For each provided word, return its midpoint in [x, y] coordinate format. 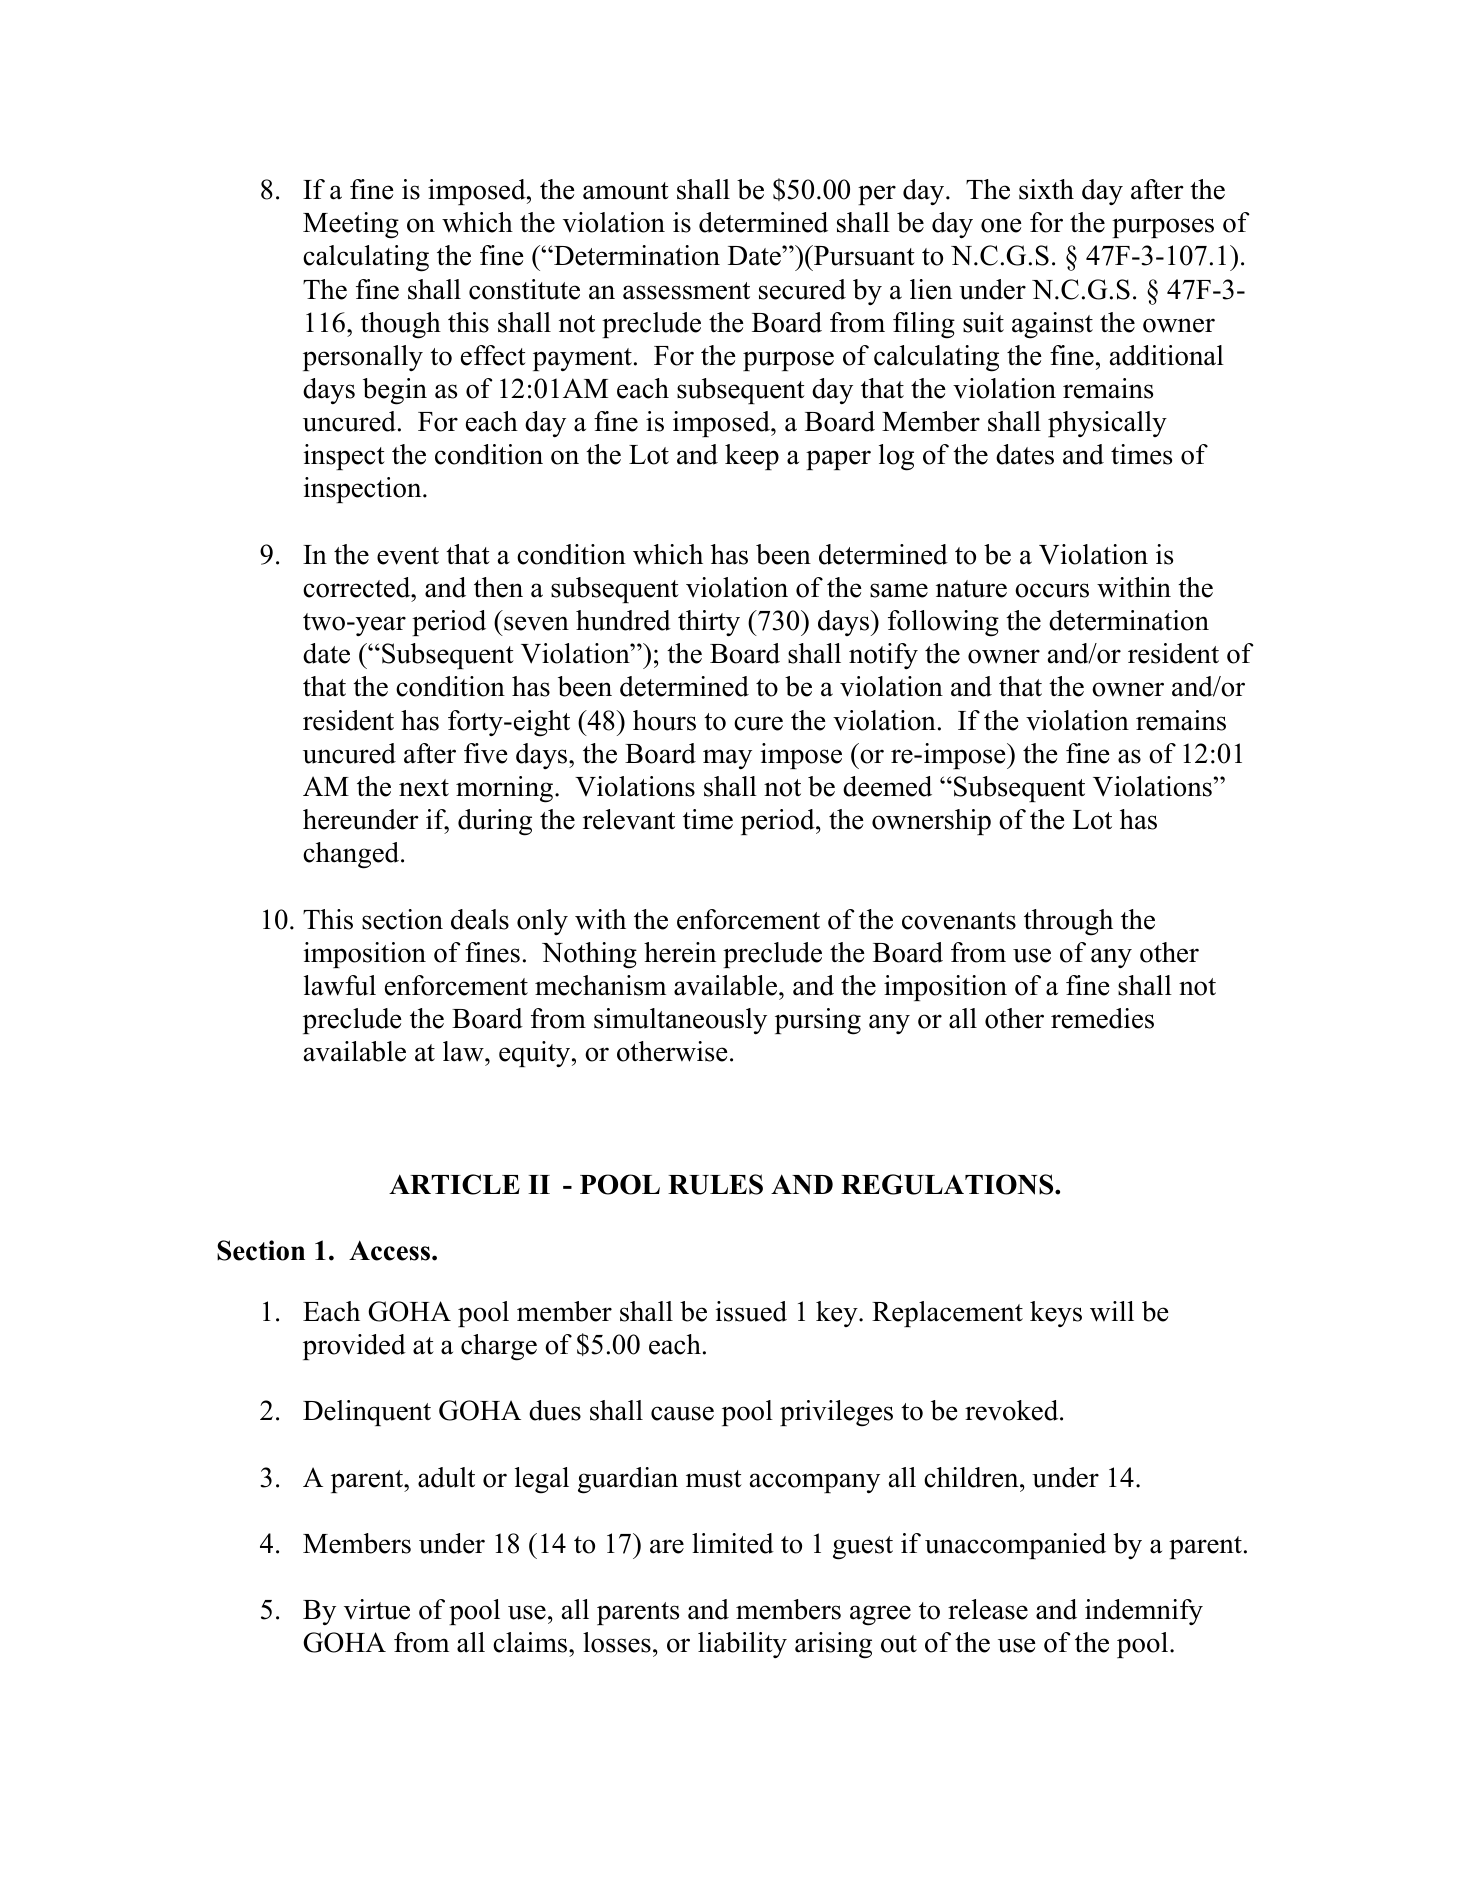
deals [480, 919]
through [1068, 922]
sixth [1046, 189]
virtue [377, 1609]
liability [742, 1645]
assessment [686, 291]
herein [680, 952]
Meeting [351, 225]
